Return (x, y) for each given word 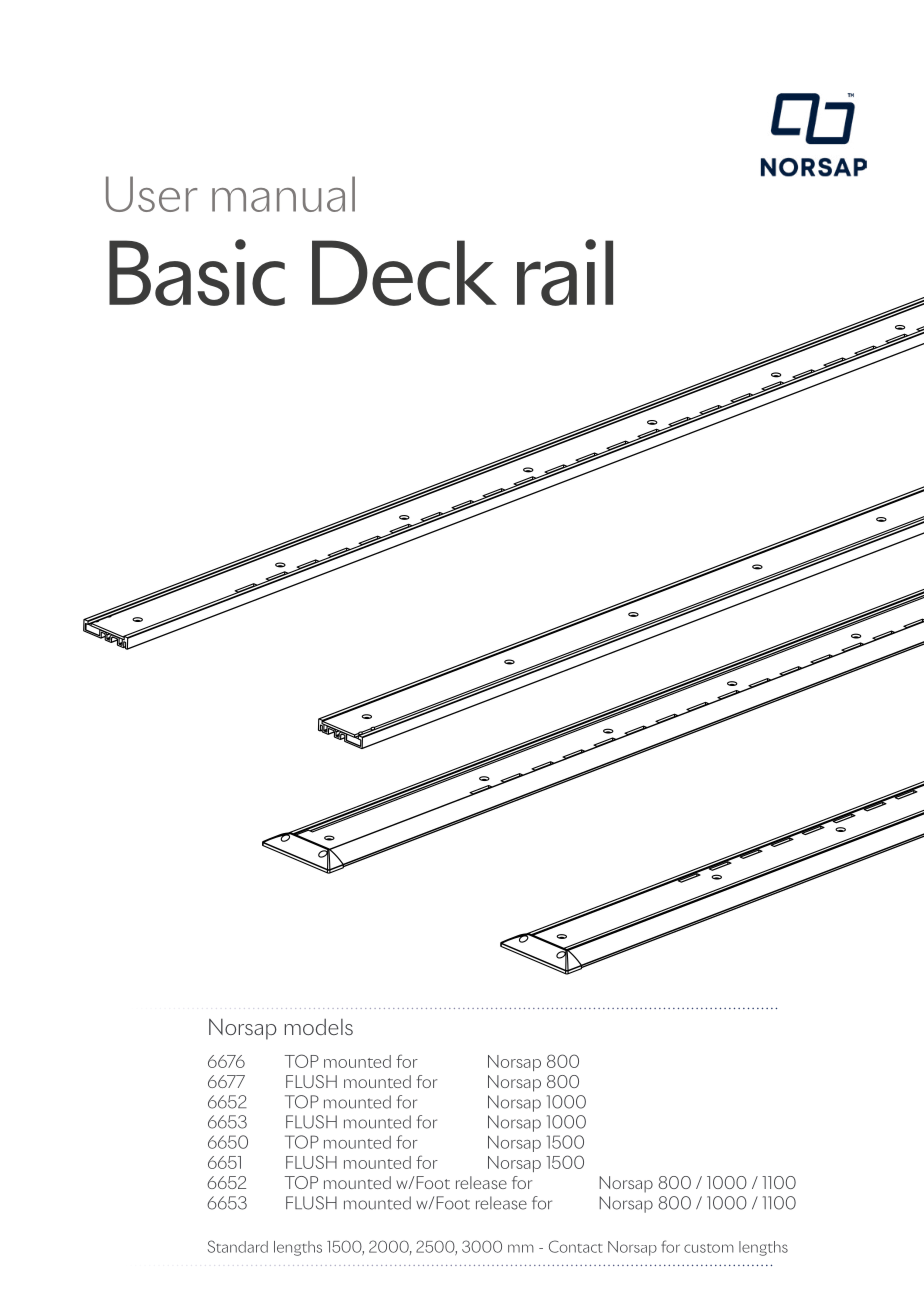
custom (709, 1248)
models (319, 1027)
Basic (197, 272)
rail (565, 272)
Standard (238, 1246)
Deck (404, 273)
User (151, 194)
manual (283, 194)
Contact (576, 1246)
